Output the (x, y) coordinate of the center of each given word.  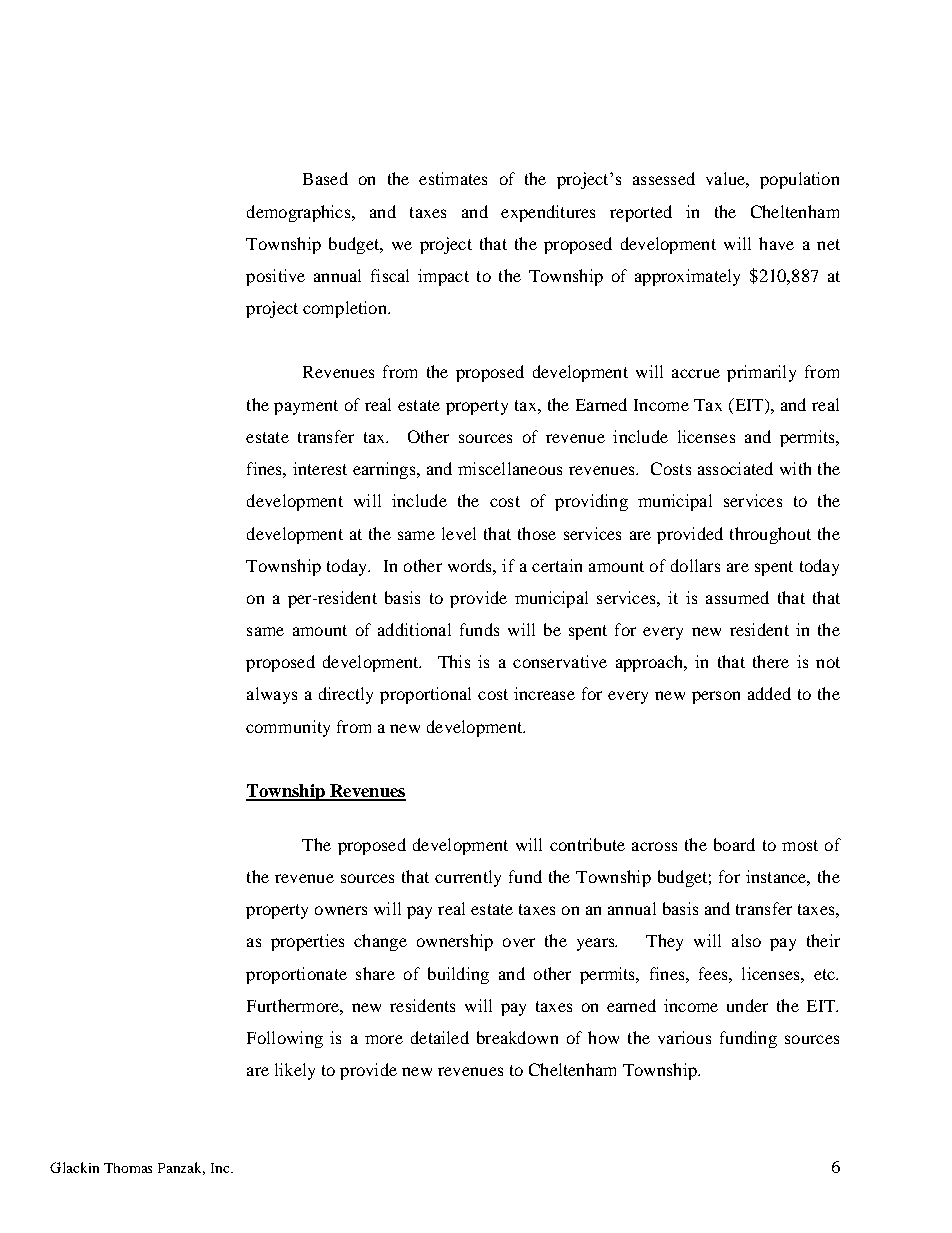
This (454, 661)
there (771, 661)
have (776, 243)
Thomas (128, 1168)
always (272, 695)
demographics (300, 213)
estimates (453, 178)
